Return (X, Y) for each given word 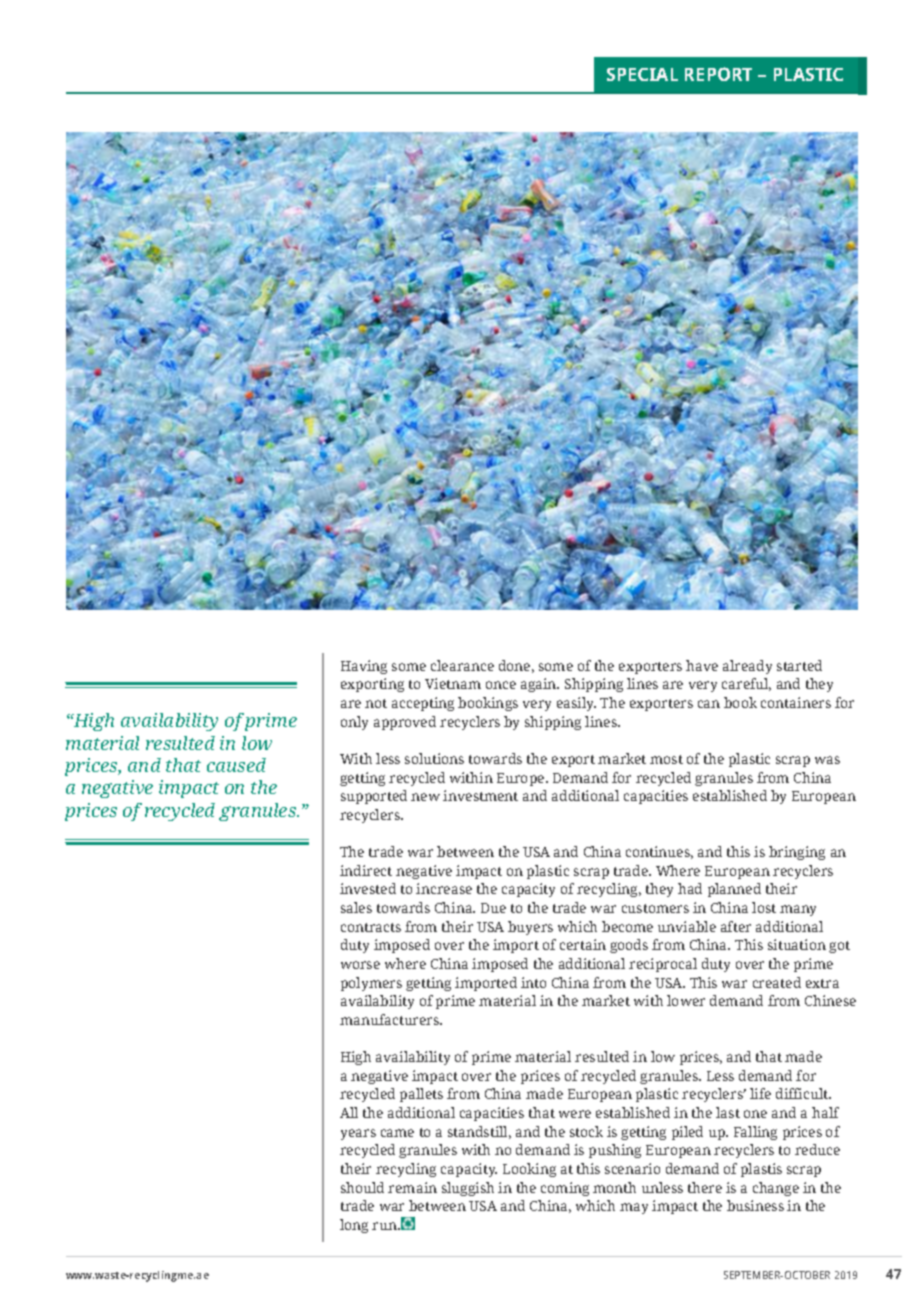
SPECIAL (642, 74)
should (362, 1187)
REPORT (718, 74)
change (776, 1189)
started (799, 665)
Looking (529, 1170)
